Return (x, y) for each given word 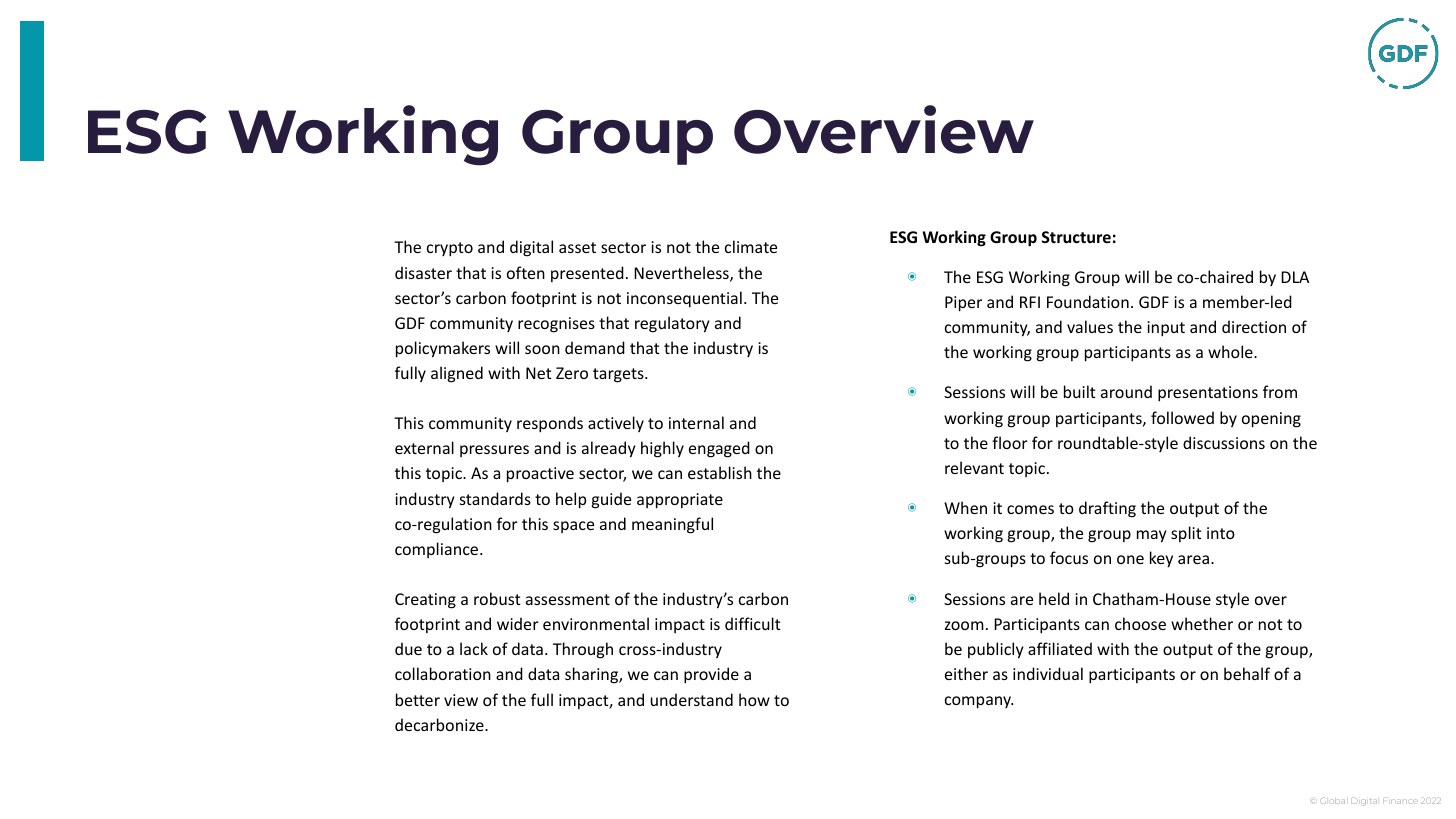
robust (497, 598)
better (418, 699)
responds (550, 424)
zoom (964, 625)
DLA (1295, 277)
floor (1010, 442)
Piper (963, 304)
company (979, 702)
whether (1202, 623)
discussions (1224, 442)
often (526, 272)
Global (1332, 801)
